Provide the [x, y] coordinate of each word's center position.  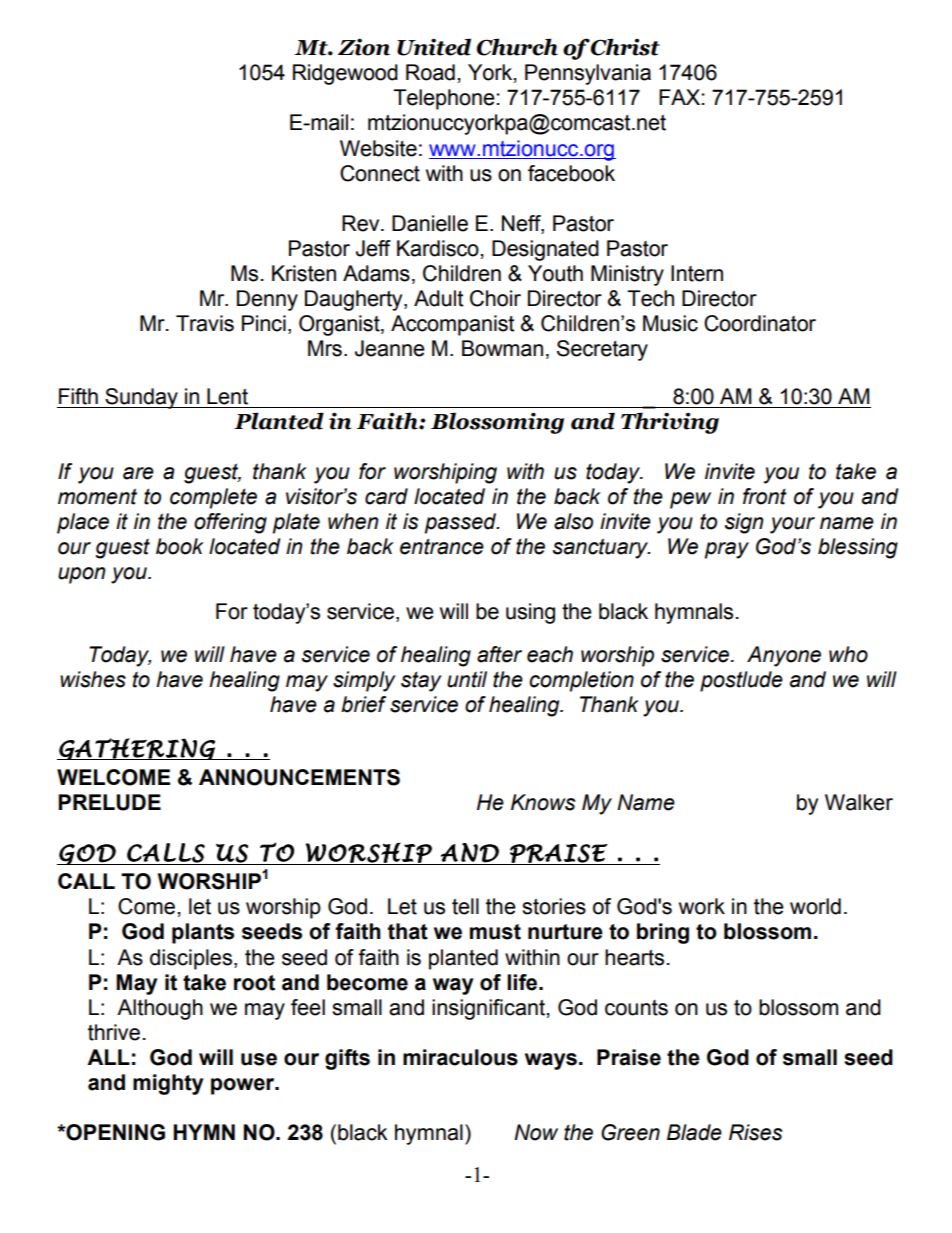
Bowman [502, 348]
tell [465, 906]
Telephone [444, 99]
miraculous [460, 1057]
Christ [624, 47]
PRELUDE [109, 802]
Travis [205, 323]
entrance [442, 547]
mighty [168, 1084]
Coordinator [760, 323]
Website [378, 148]
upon [81, 575]
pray [727, 550]
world [815, 906]
